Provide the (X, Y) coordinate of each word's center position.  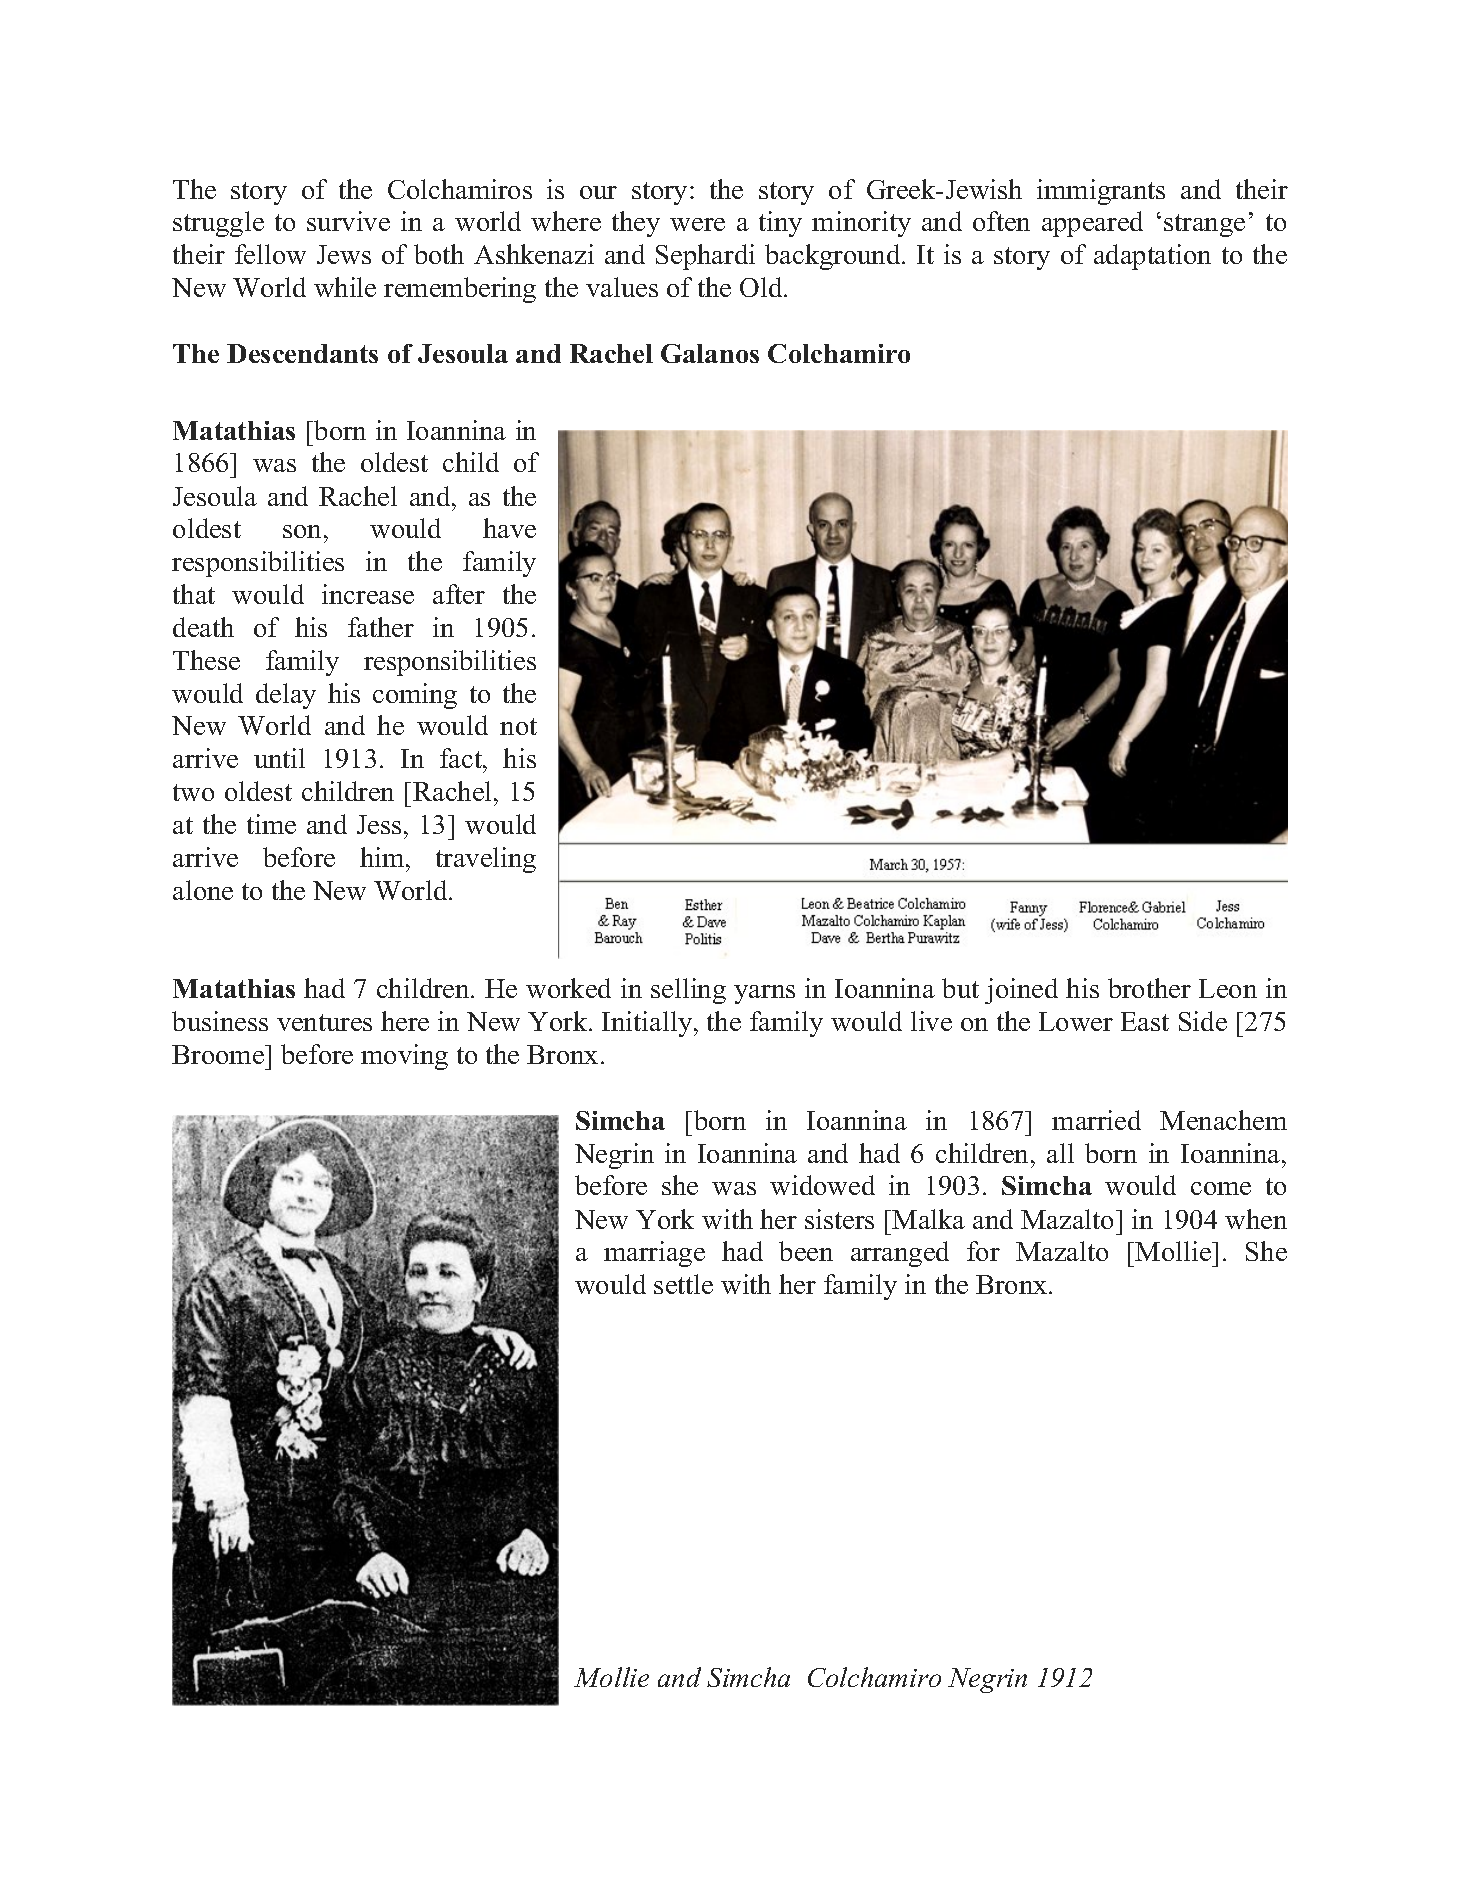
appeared (1092, 224)
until (279, 758)
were (697, 224)
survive (348, 221)
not (518, 726)
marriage (654, 1254)
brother (1149, 988)
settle (683, 1284)
